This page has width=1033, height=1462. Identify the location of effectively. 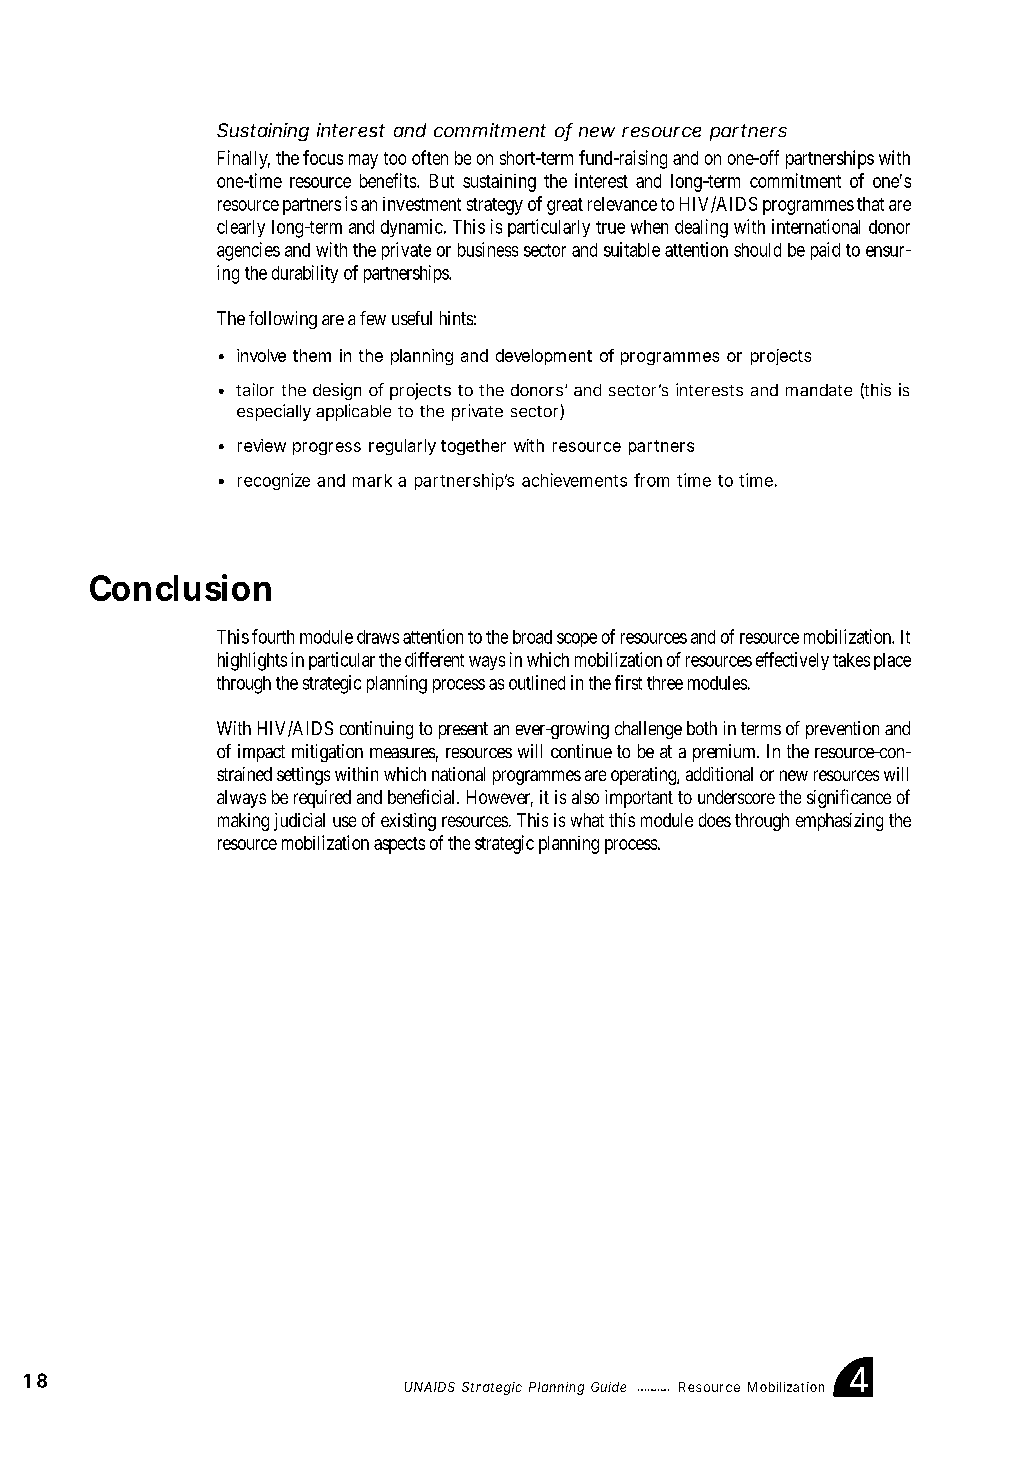
(792, 661).
